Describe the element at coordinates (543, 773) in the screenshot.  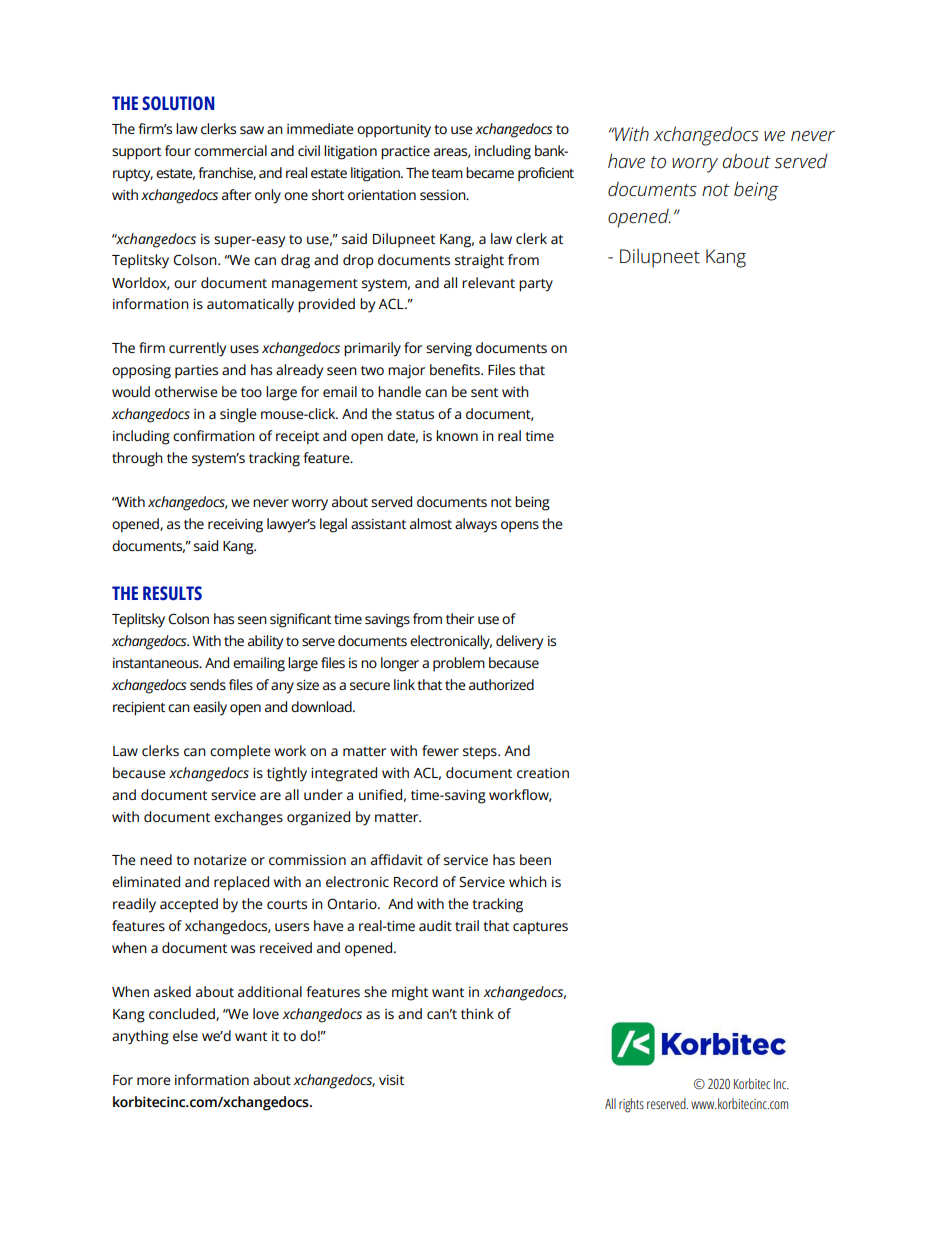
I see `creation` at that location.
